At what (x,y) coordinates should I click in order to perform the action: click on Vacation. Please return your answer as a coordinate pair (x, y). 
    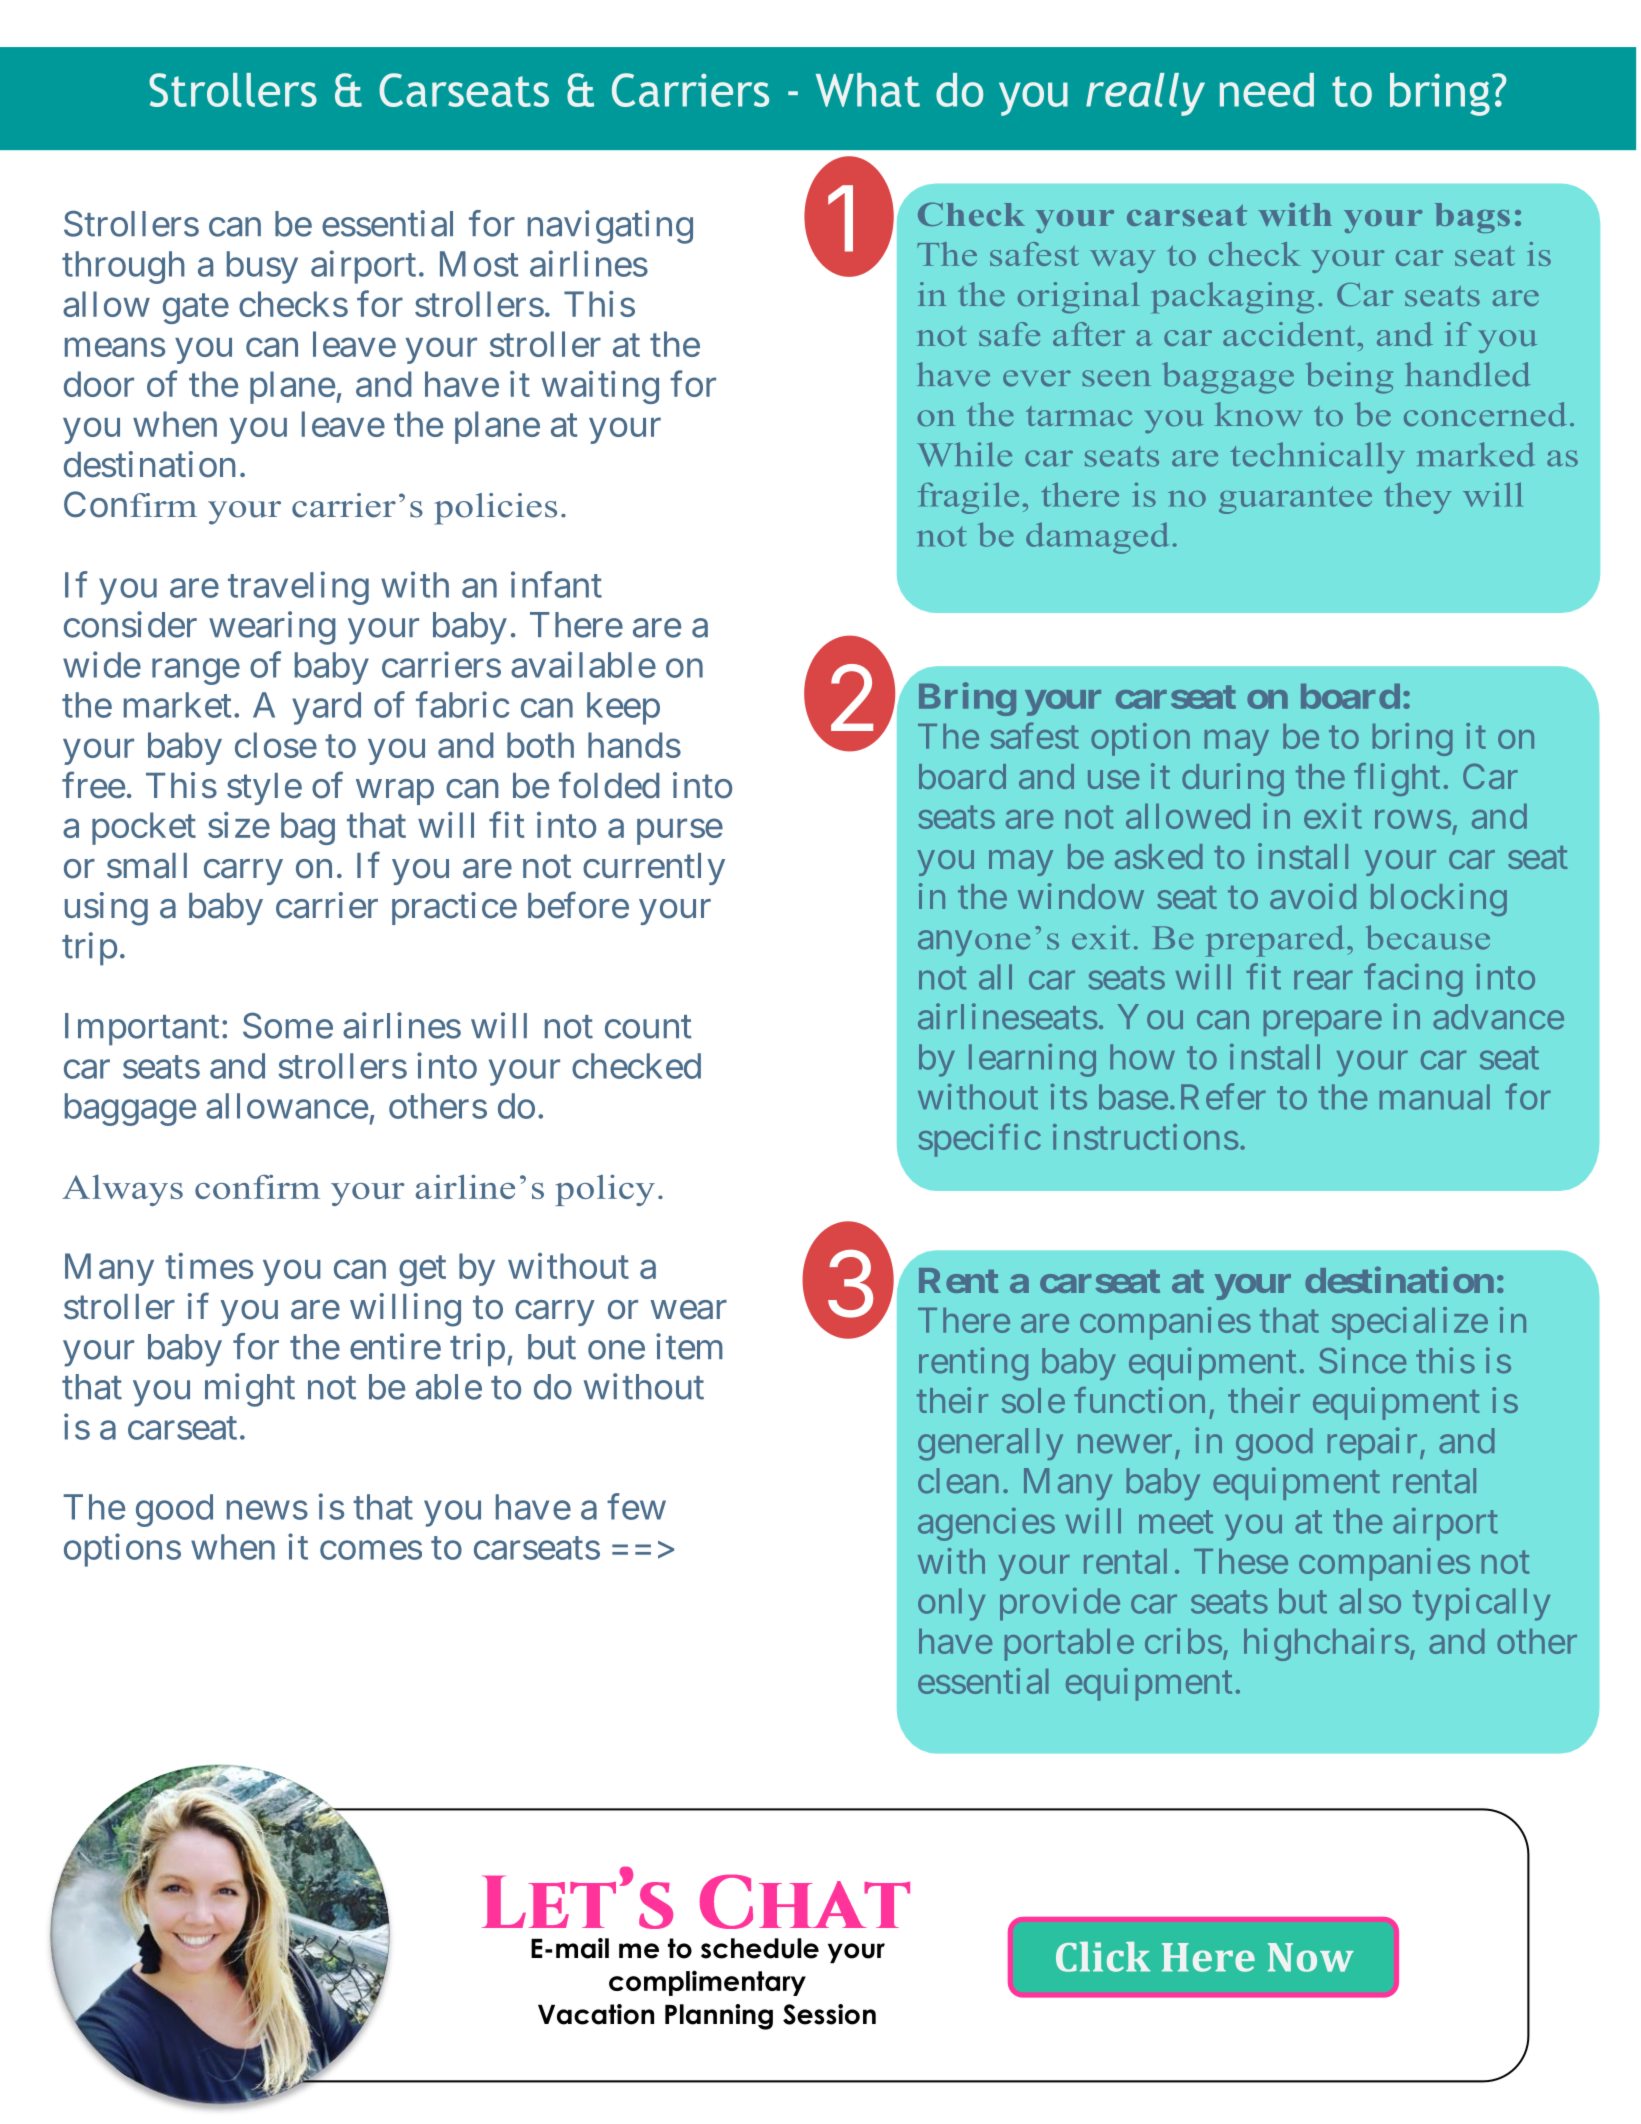
    Looking at the image, I should click on (596, 2014).
